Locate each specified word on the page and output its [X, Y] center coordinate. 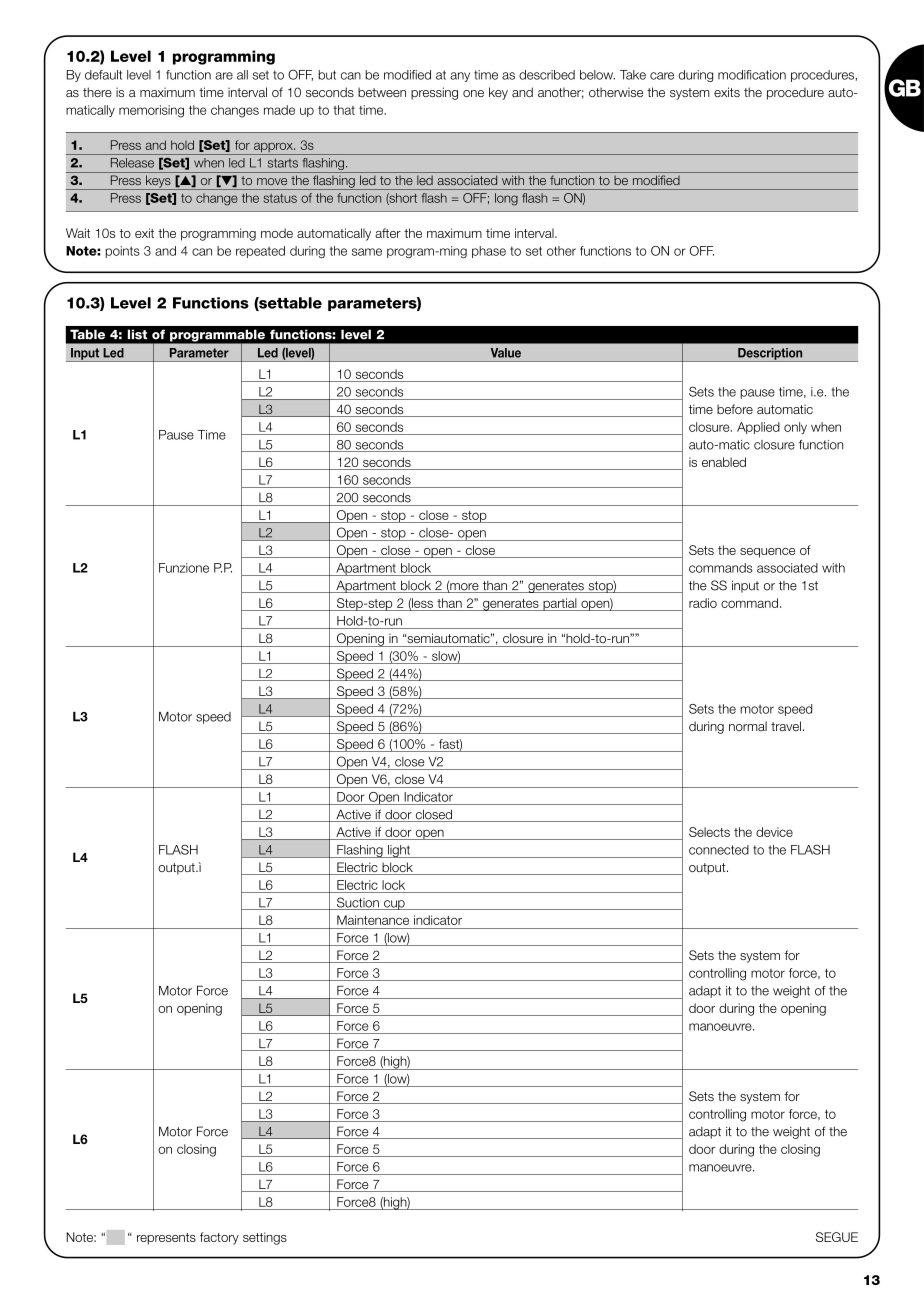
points [122, 252]
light [399, 851]
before [735, 409]
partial [560, 604]
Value [506, 353]
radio [703, 603]
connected [719, 850]
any [460, 77]
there [97, 92]
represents [166, 1239]
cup [394, 905]
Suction [357, 903]
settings [265, 1238]
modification [752, 75]
